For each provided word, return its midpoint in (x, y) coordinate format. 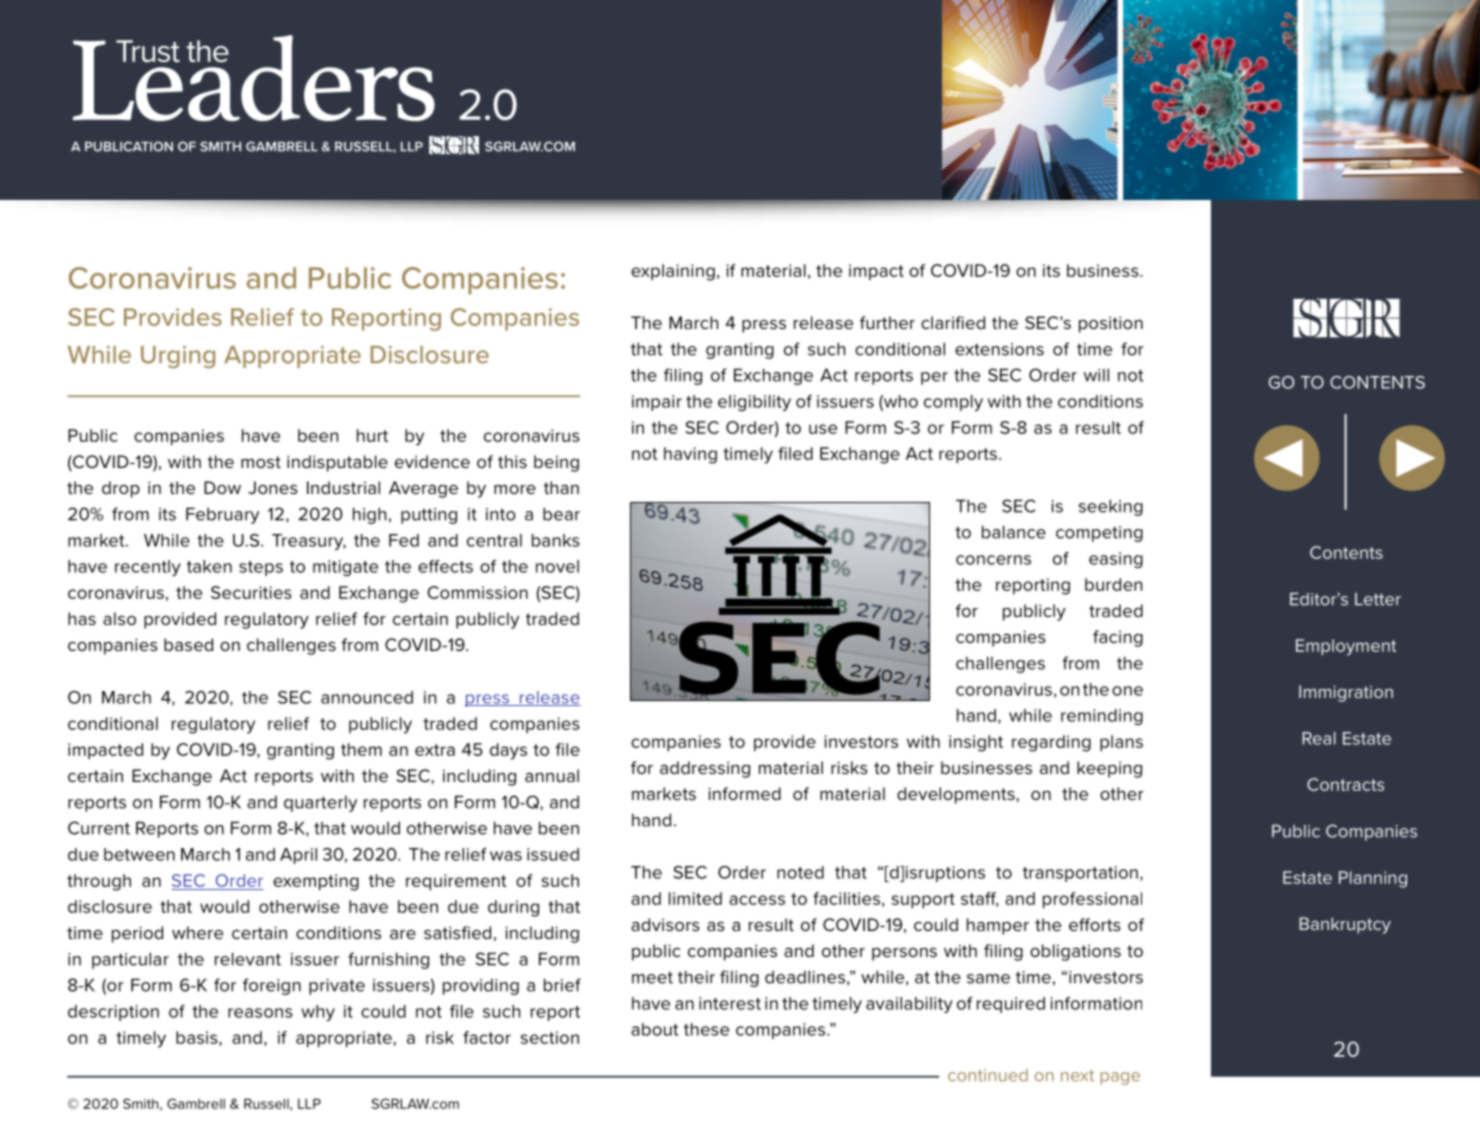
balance (1014, 532)
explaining (673, 272)
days (508, 751)
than (561, 487)
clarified (953, 322)
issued (553, 854)
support (923, 900)
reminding (1102, 717)
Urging (178, 357)
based (188, 644)
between (139, 854)
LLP (309, 1103)
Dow (222, 487)
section (550, 1037)
